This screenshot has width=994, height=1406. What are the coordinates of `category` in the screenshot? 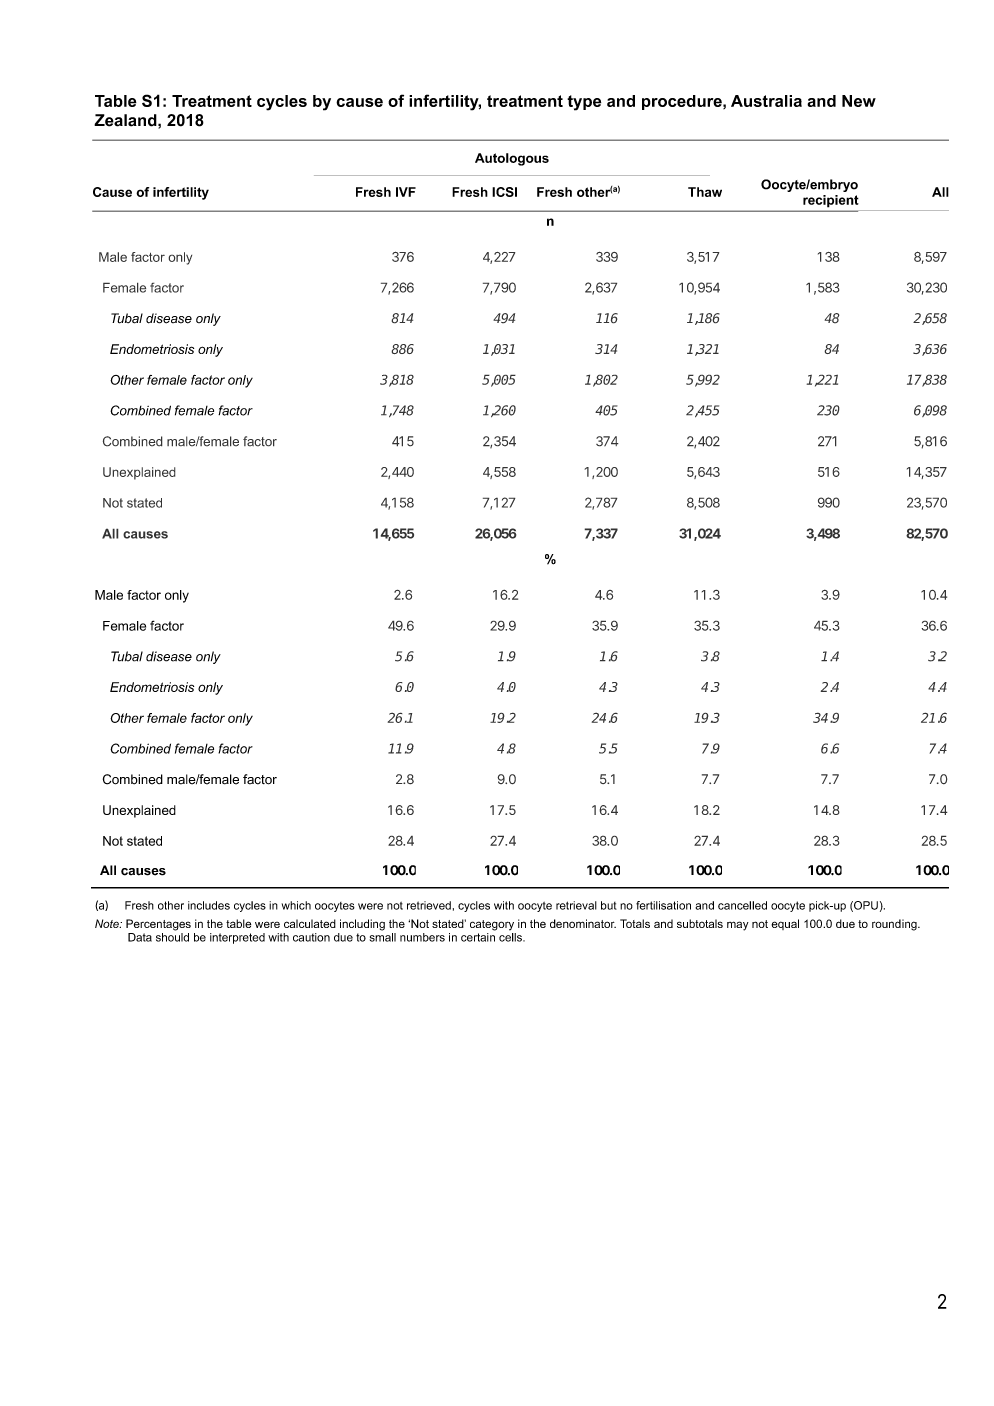 It's located at (492, 925).
